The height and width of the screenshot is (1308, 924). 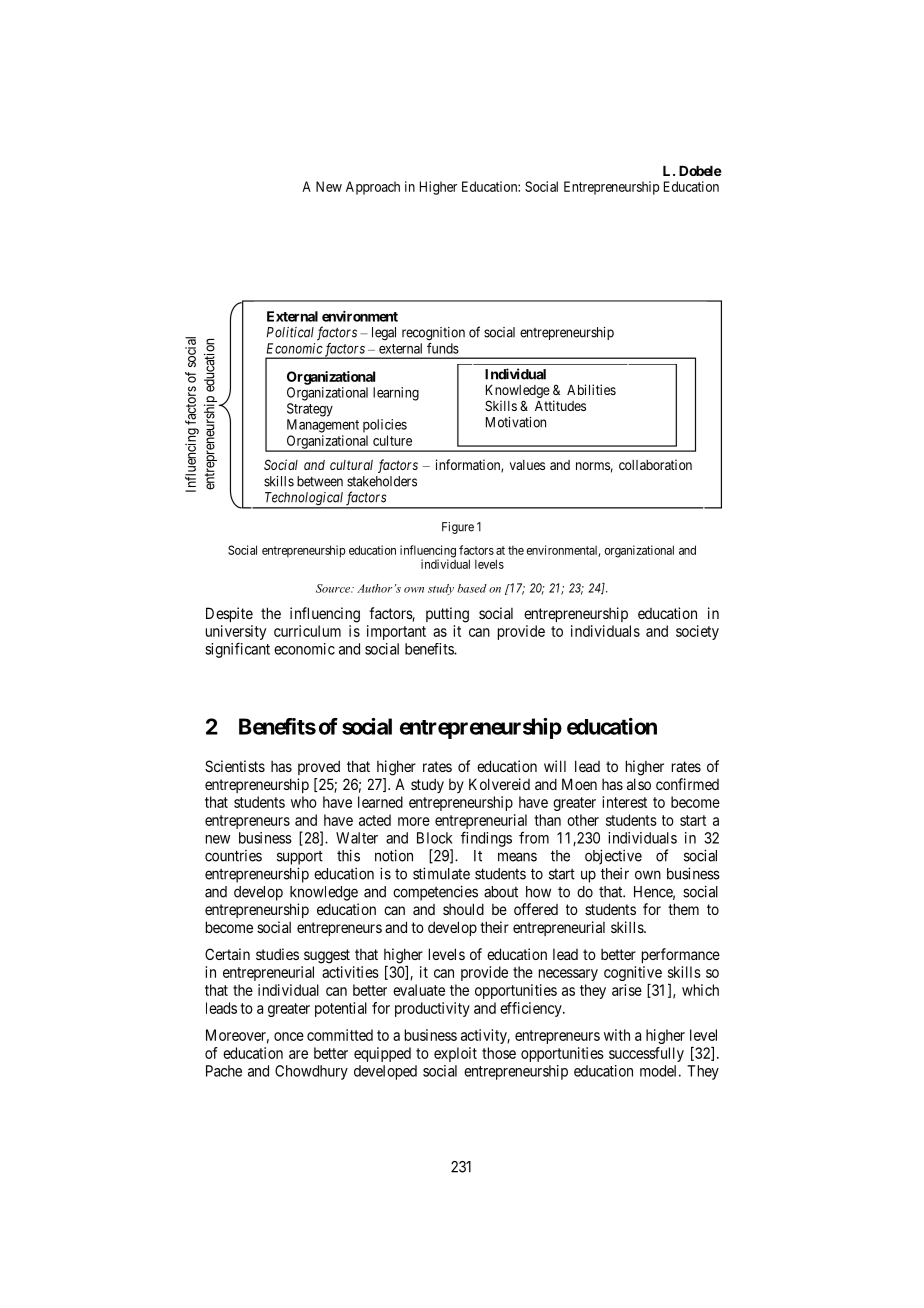 What do you see at coordinates (486, 839) in the screenshot?
I see `findings` at bounding box center [486, 839].
